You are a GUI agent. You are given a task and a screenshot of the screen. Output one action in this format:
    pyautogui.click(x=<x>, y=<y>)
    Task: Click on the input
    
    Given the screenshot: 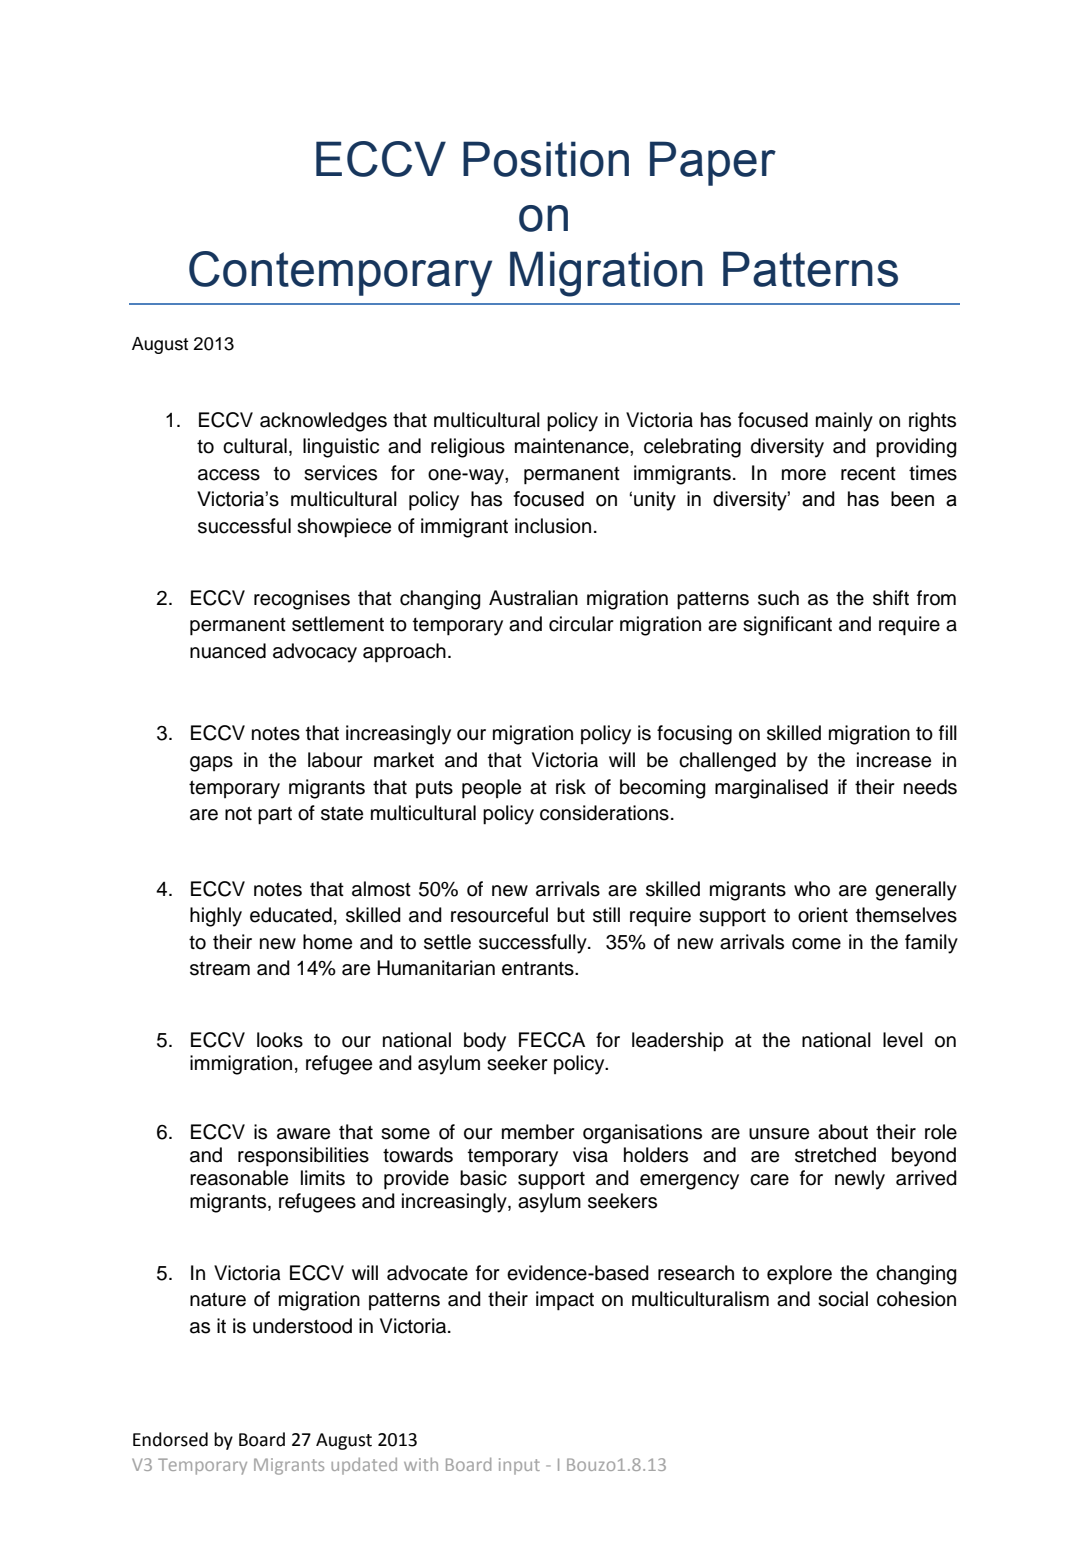 What is the action you would take?
    pyautogui.click(x=519, y=1466)
